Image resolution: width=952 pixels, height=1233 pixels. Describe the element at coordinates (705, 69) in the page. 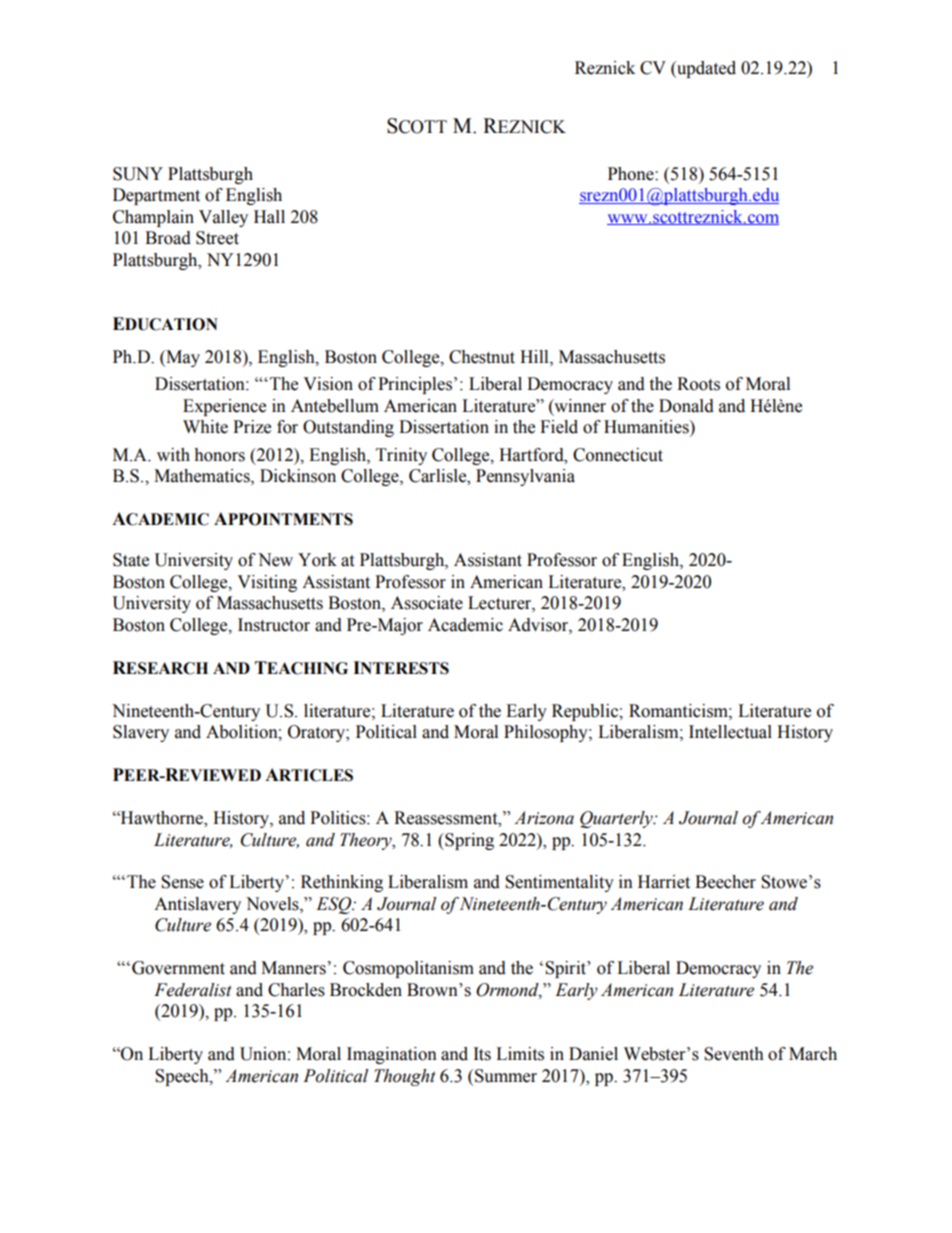

I see `updated` at that location.
